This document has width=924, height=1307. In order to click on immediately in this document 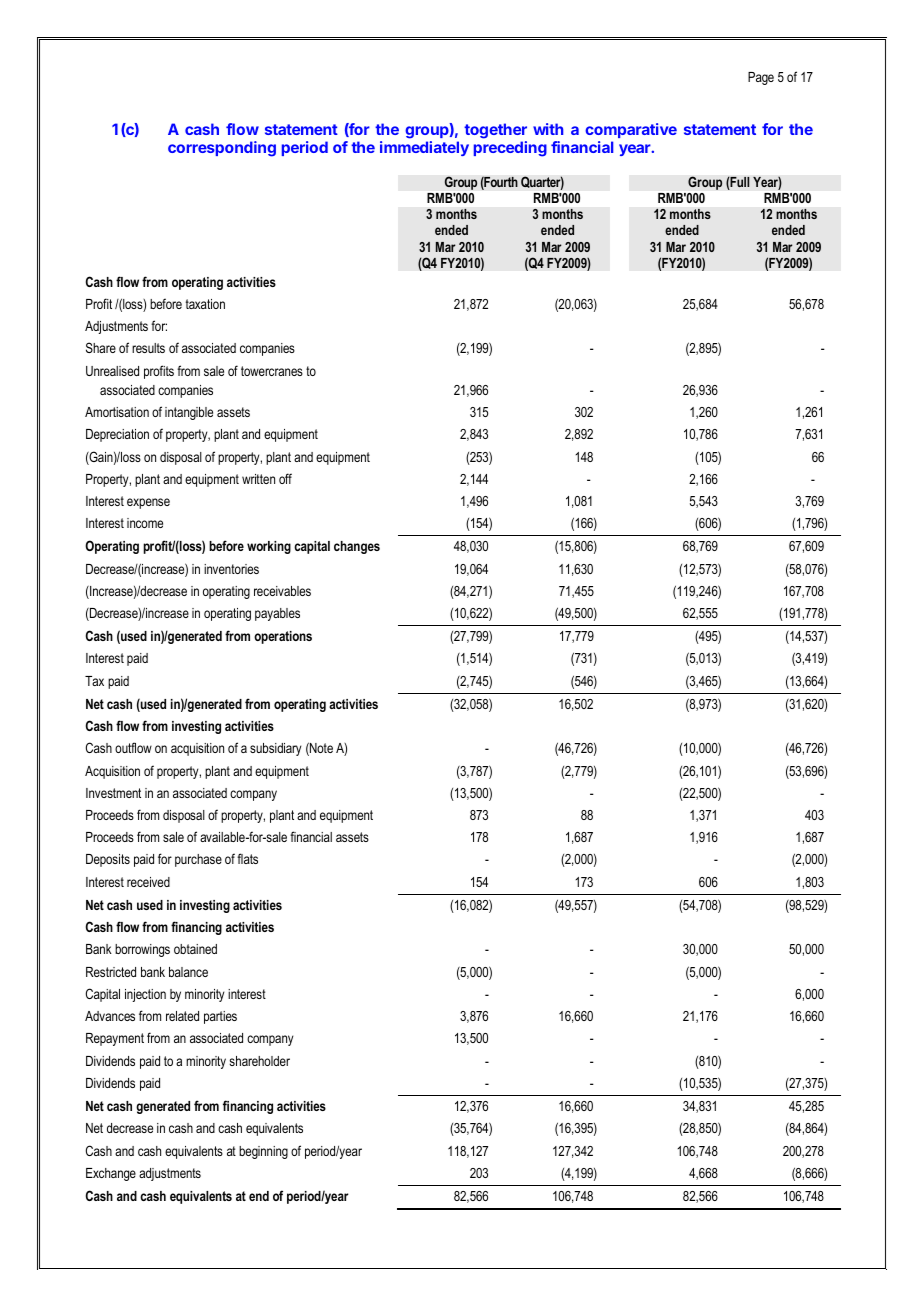, I will do `click(424, 148)`.
